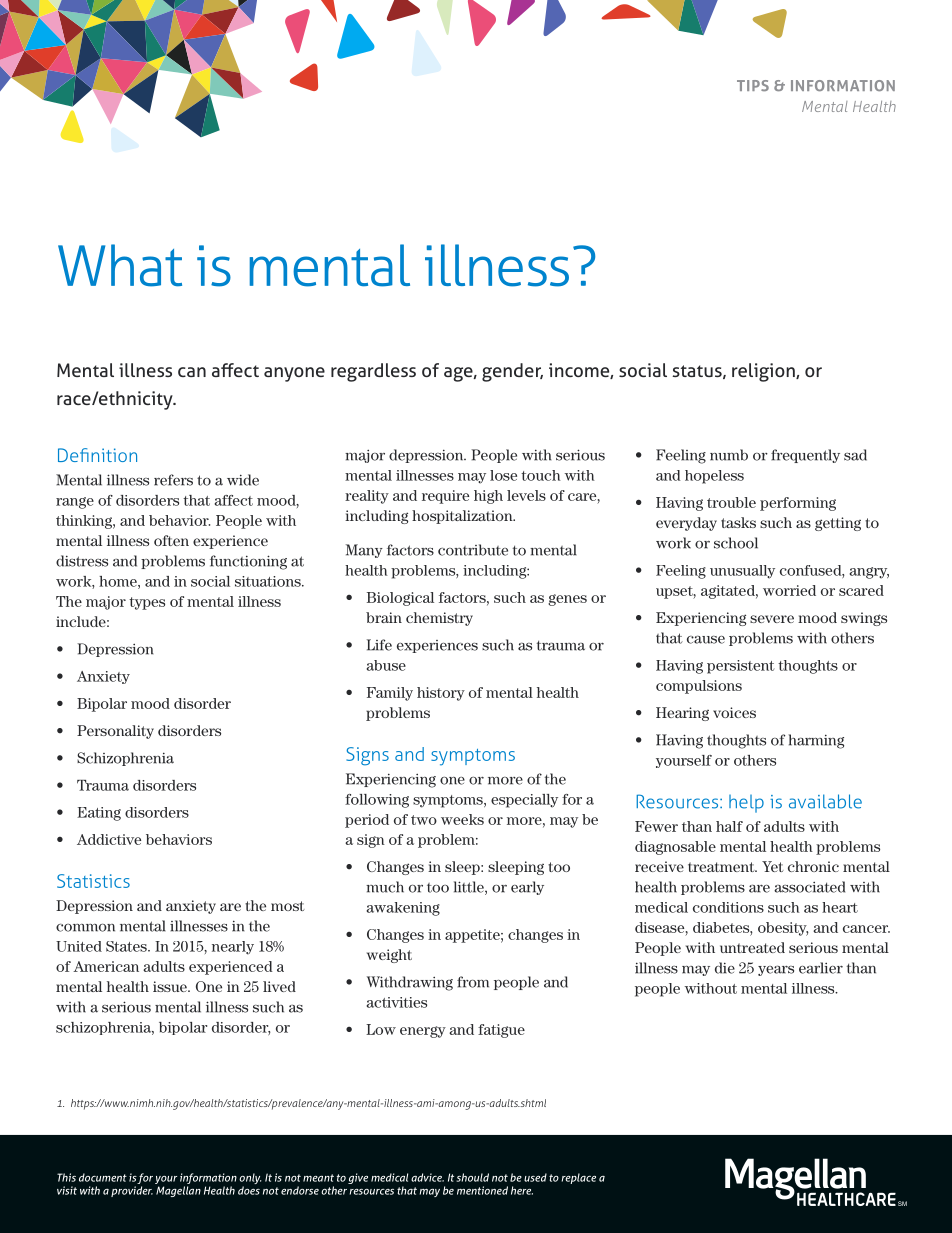 This screenshot has width=952, height=1233. What do you see at coordinates (439, 619) in the screenshot?
I see `chemistry` at bounding box center [439, 619].
